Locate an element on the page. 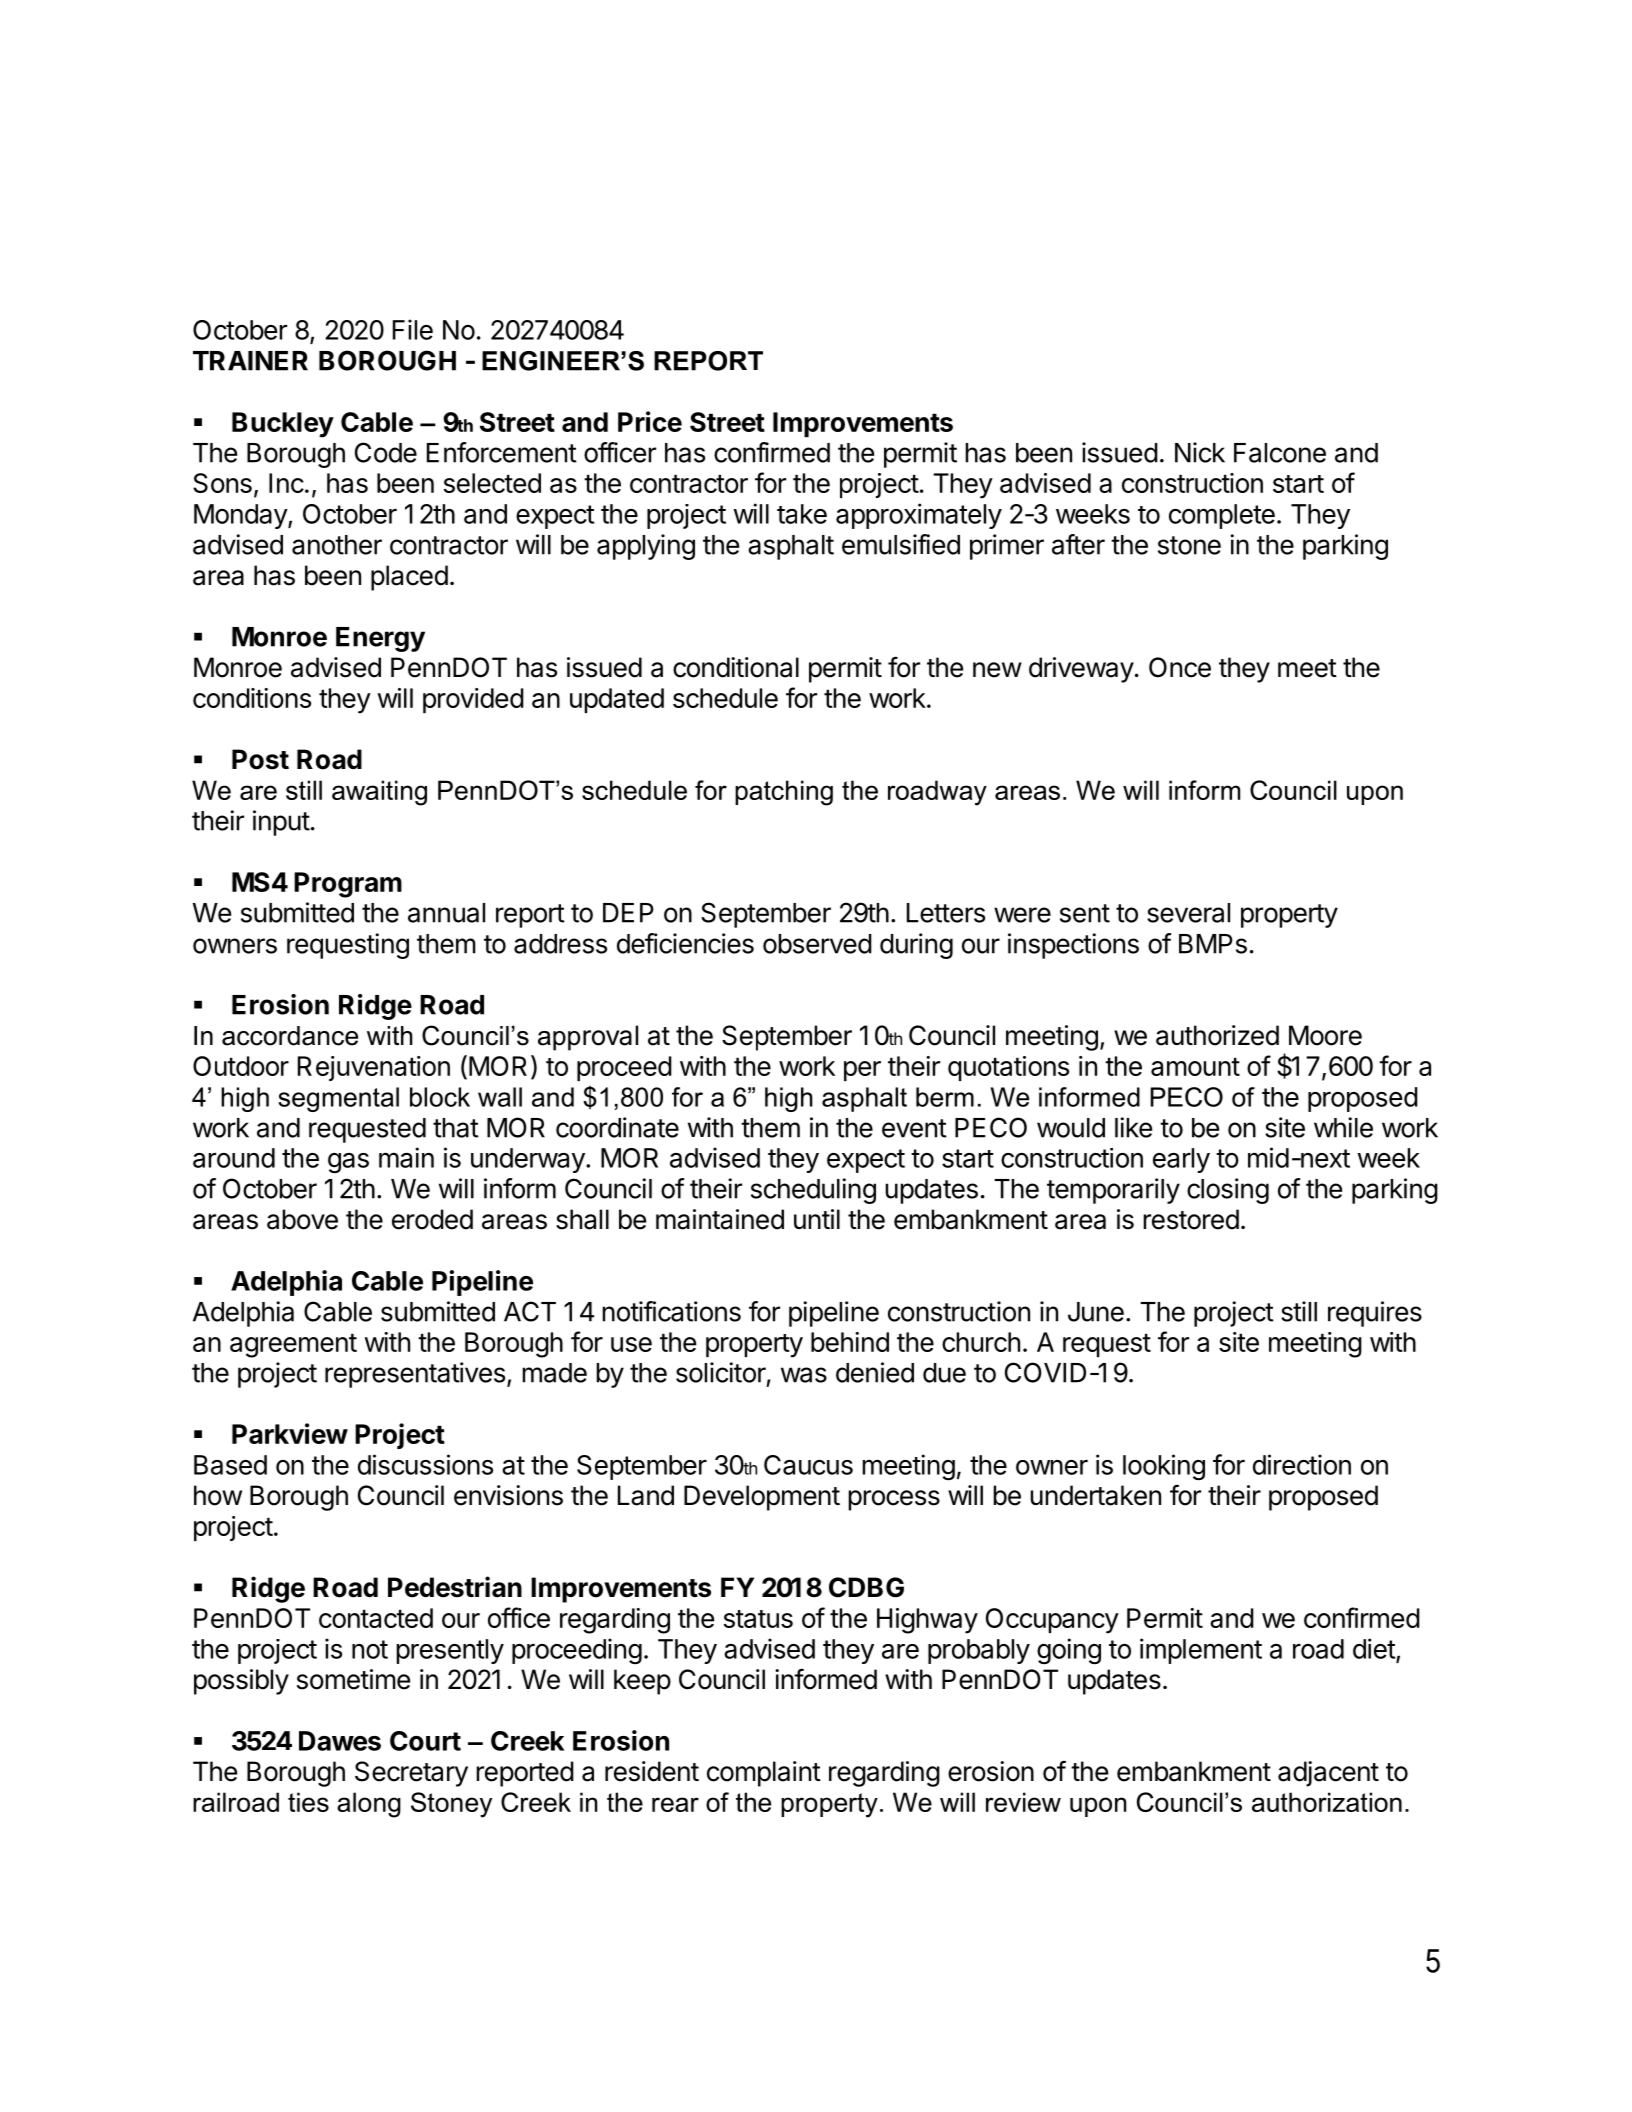 This document has width=1632, height=2112. amount is located at coordinates (1195, 1066).
